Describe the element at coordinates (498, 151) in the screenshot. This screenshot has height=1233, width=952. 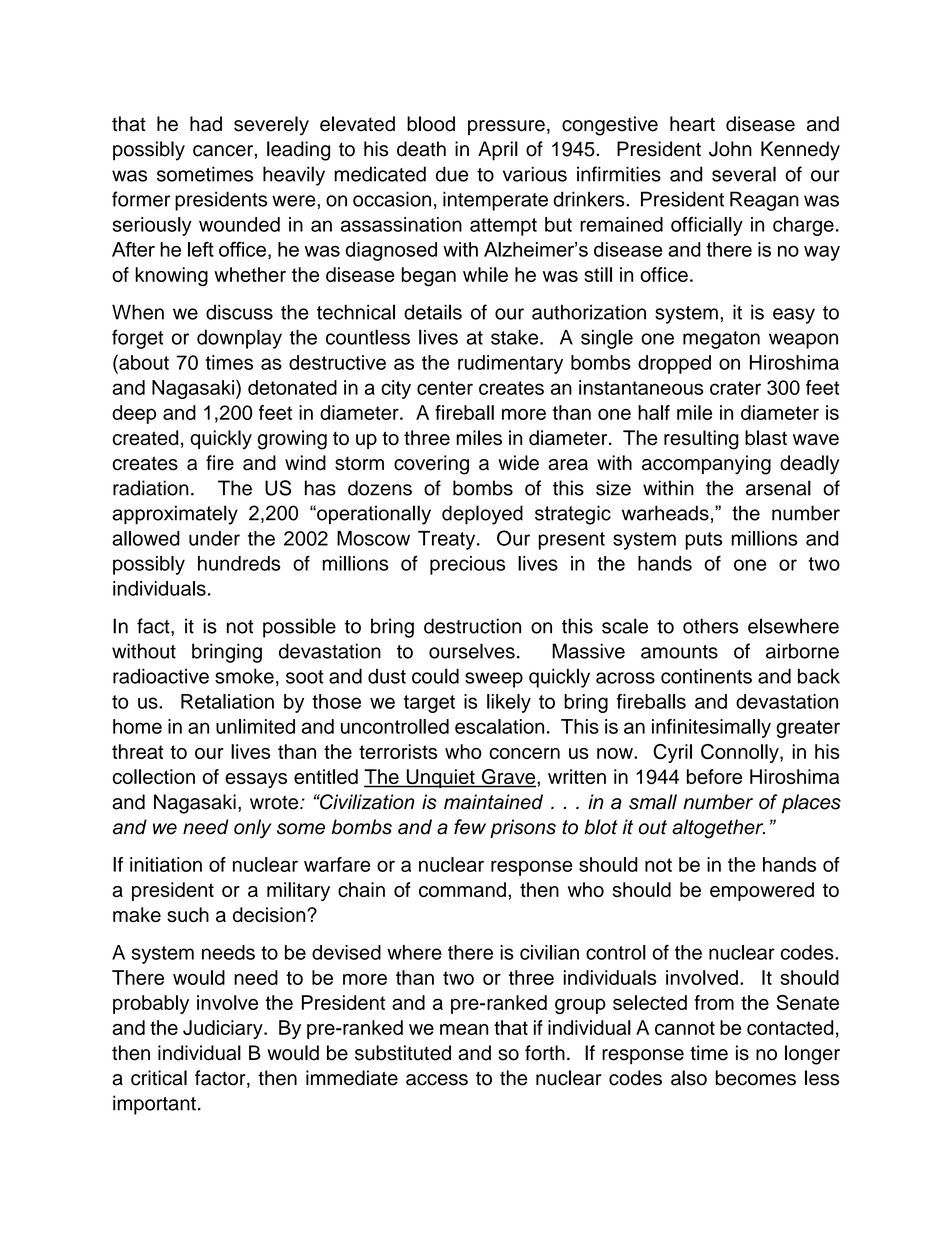
I see `April` at that location.
